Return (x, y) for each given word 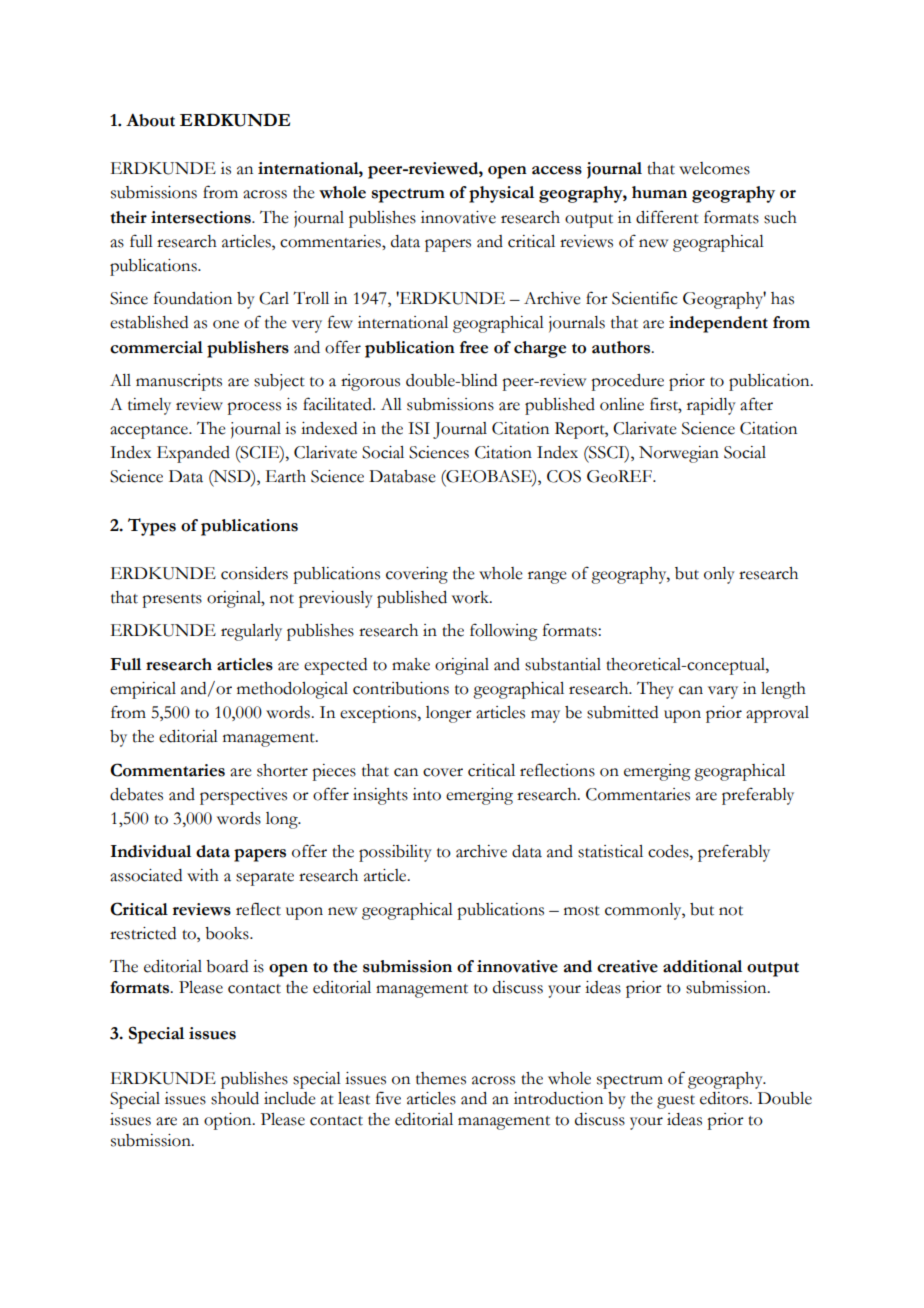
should (235, 1098)
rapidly (711, 406)
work (471, 597)
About (150, 120)
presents (172, 601)
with (203, 875)
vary (723, 692)
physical (501, 194)
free (474, 347)
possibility (395, 853)
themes (441, 1078)
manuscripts (179, 382)
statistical (610, 851)
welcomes (714, 168)
